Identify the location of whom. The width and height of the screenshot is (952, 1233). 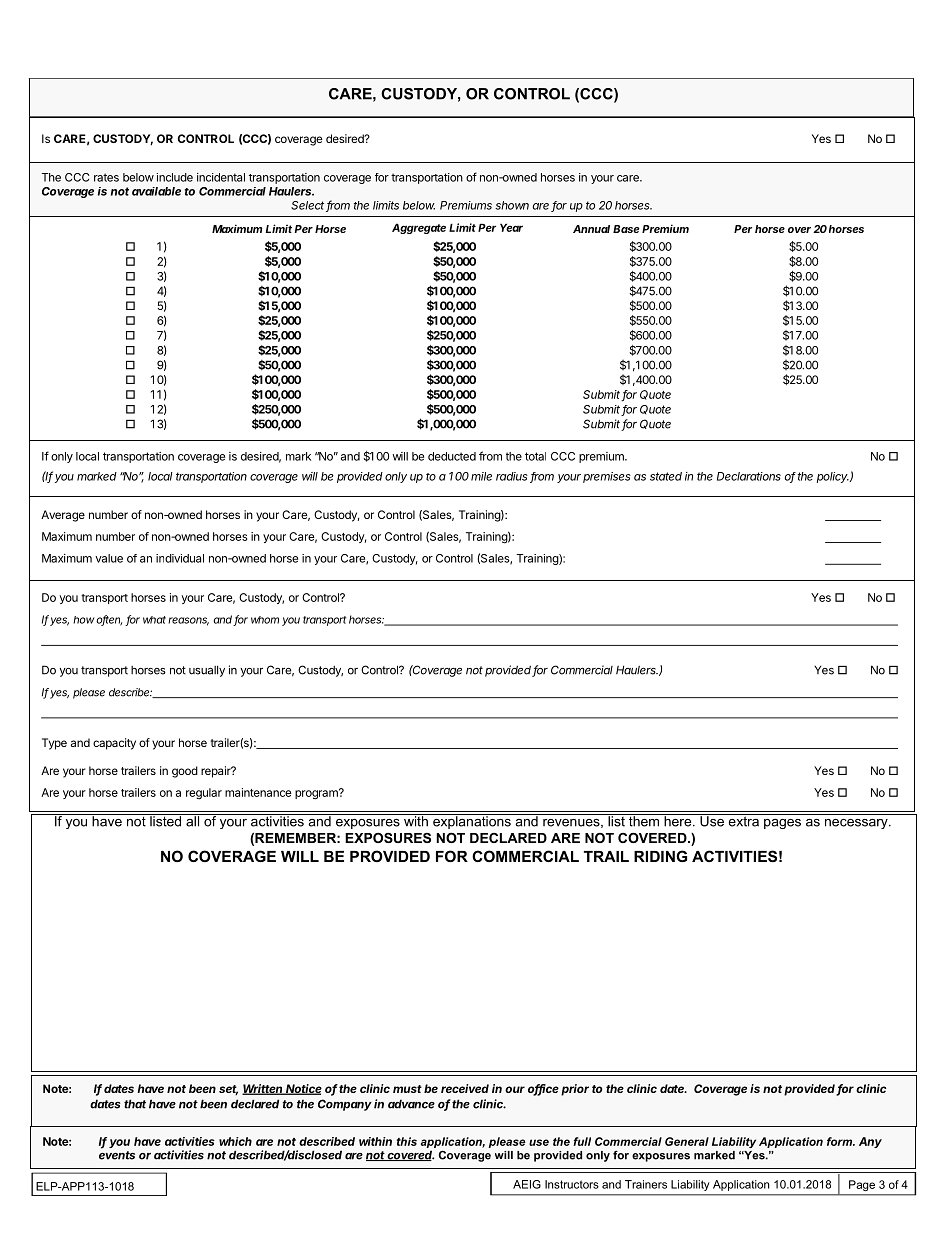
(265, 620).
